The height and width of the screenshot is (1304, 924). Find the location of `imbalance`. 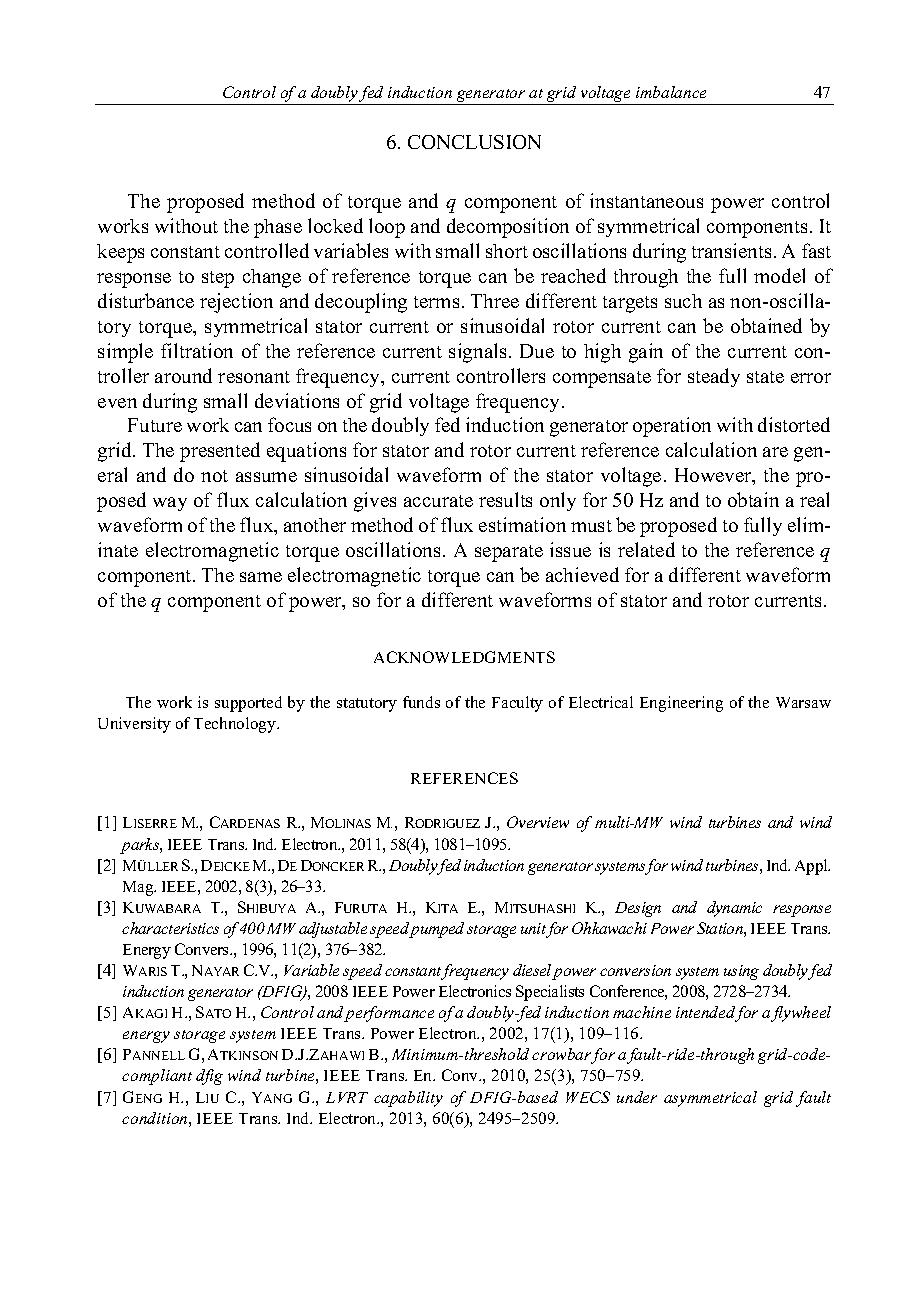

imbalance is located at coordinates (671, 92).
